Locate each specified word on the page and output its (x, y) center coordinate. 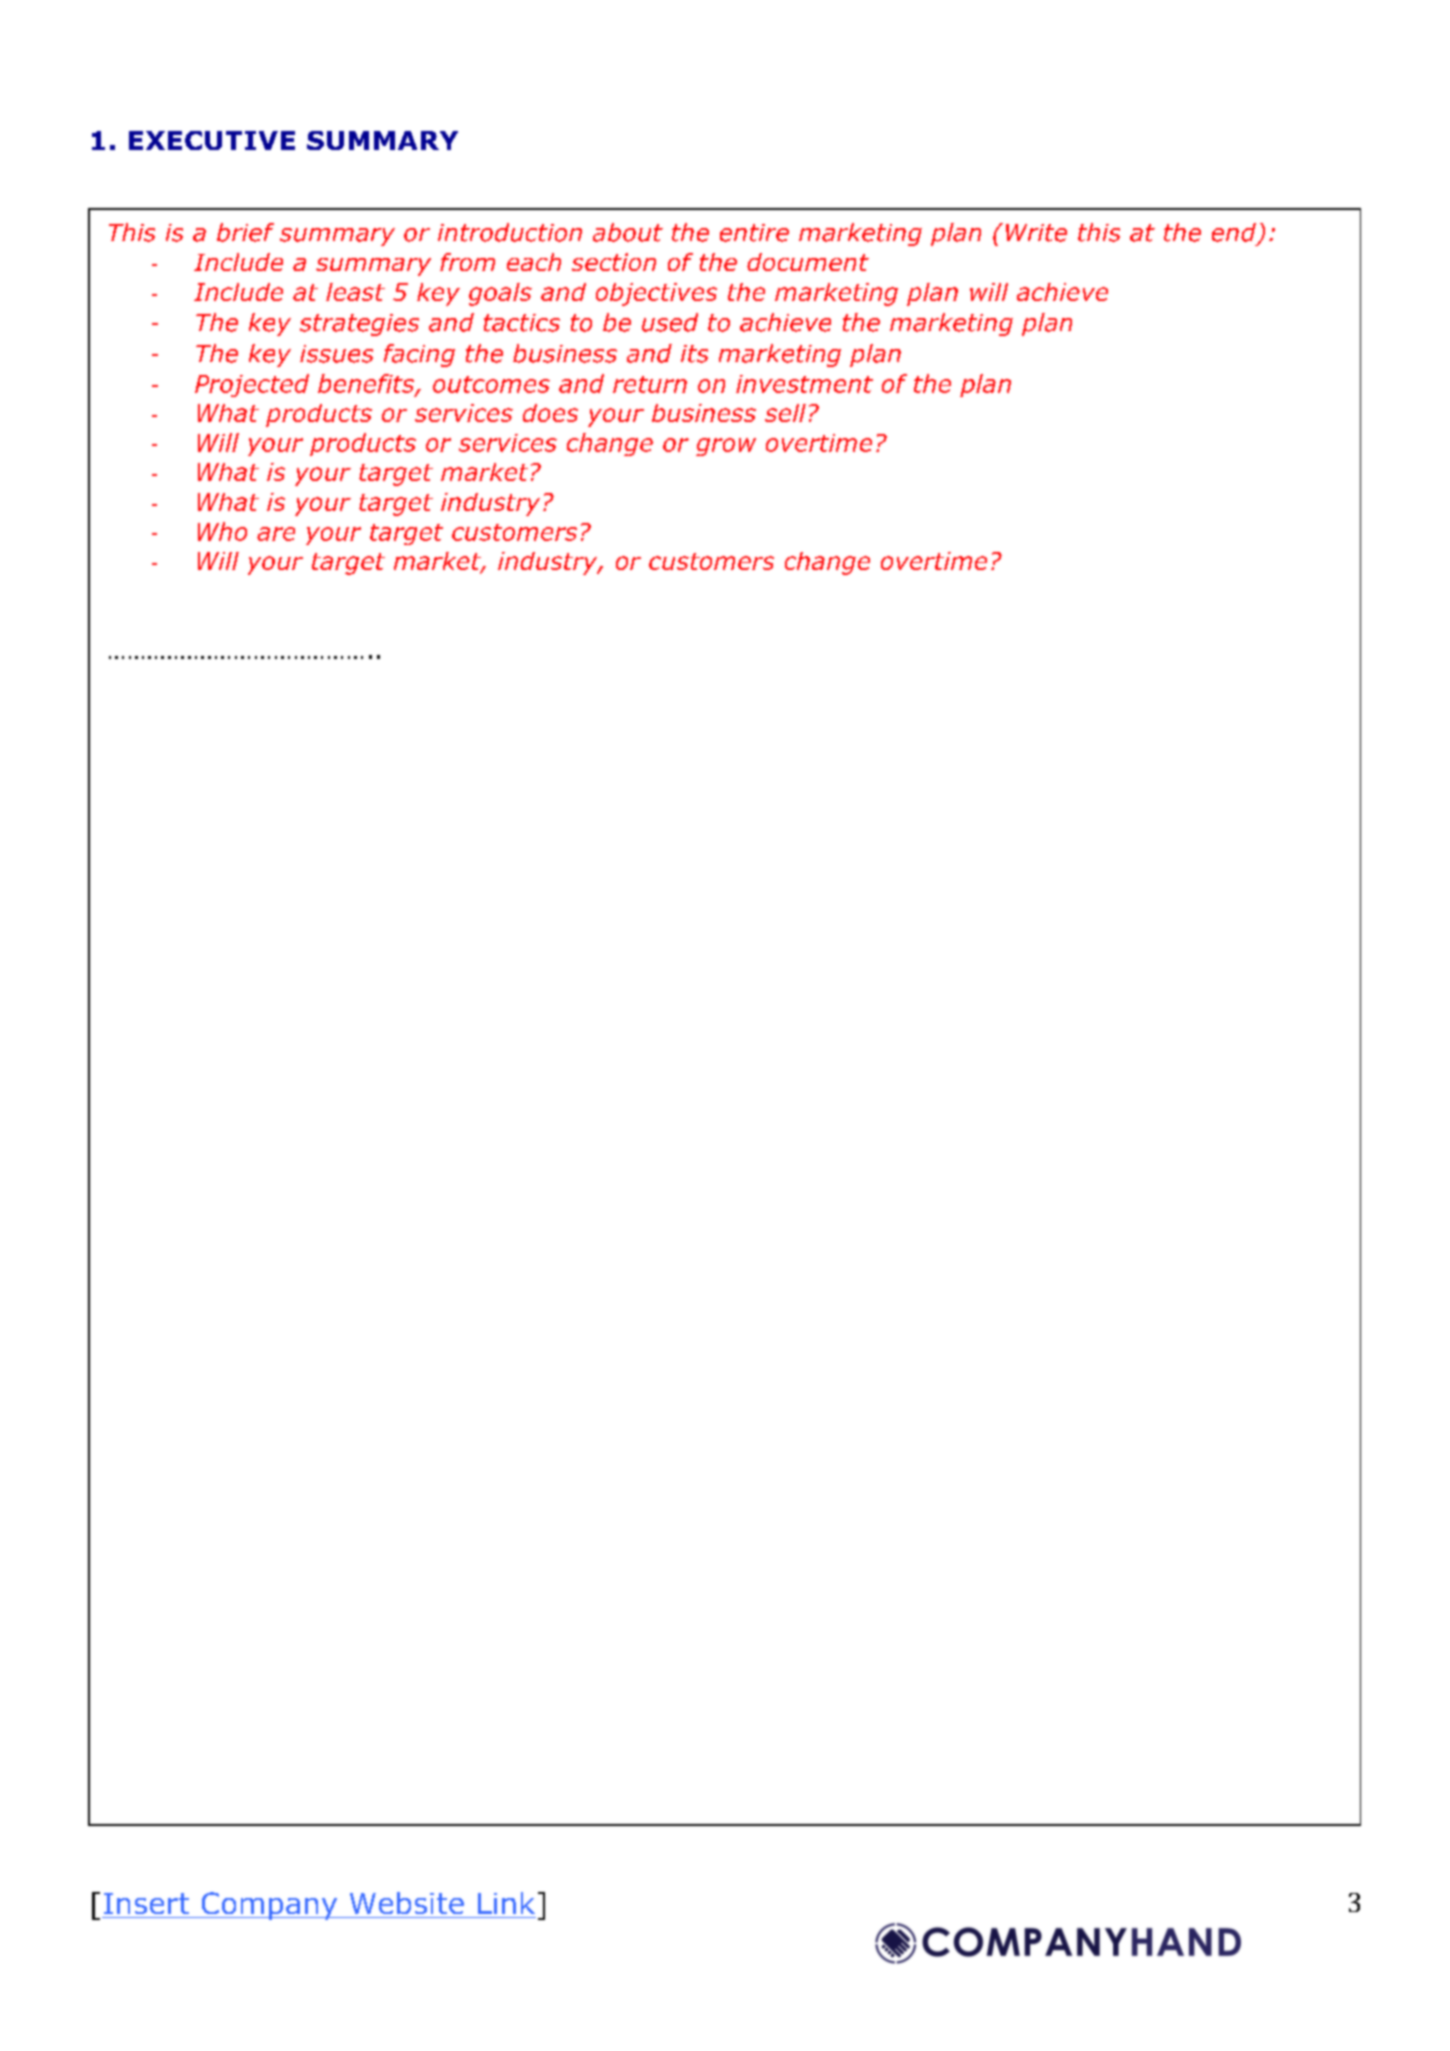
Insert (146, 1903)
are (276, 534)
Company (269, 1906)
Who (222, 531)
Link (506, 1903)
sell (785, 413)
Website (407, 1903)
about (628, 232)
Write (1036, 233)
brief (245, 232)
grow (726, 447)
